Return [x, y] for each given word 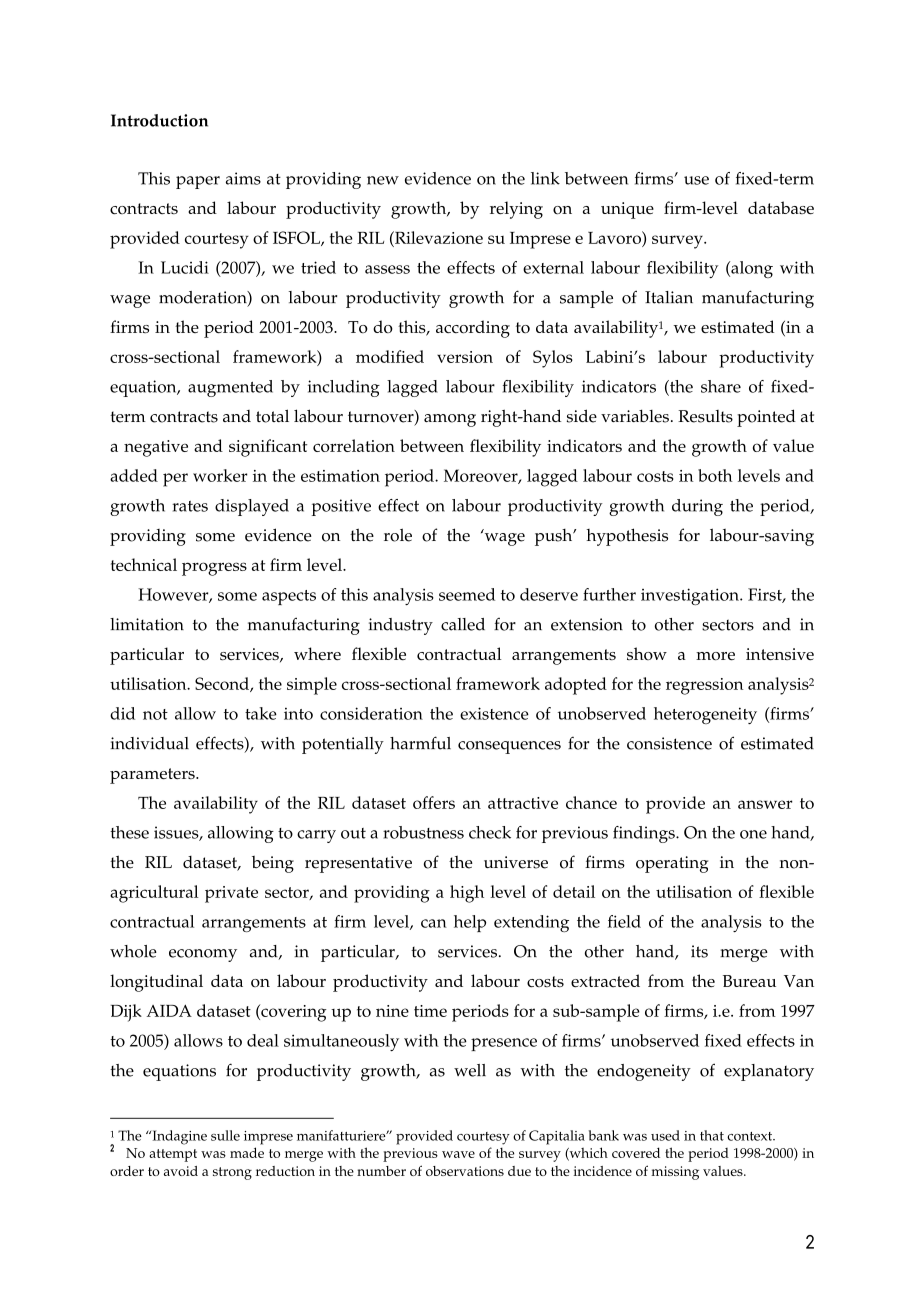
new [383, 180]
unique [627, 210]
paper [198, 182]
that [712, 1135]
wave [458, 1154]
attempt [173, 1155]
